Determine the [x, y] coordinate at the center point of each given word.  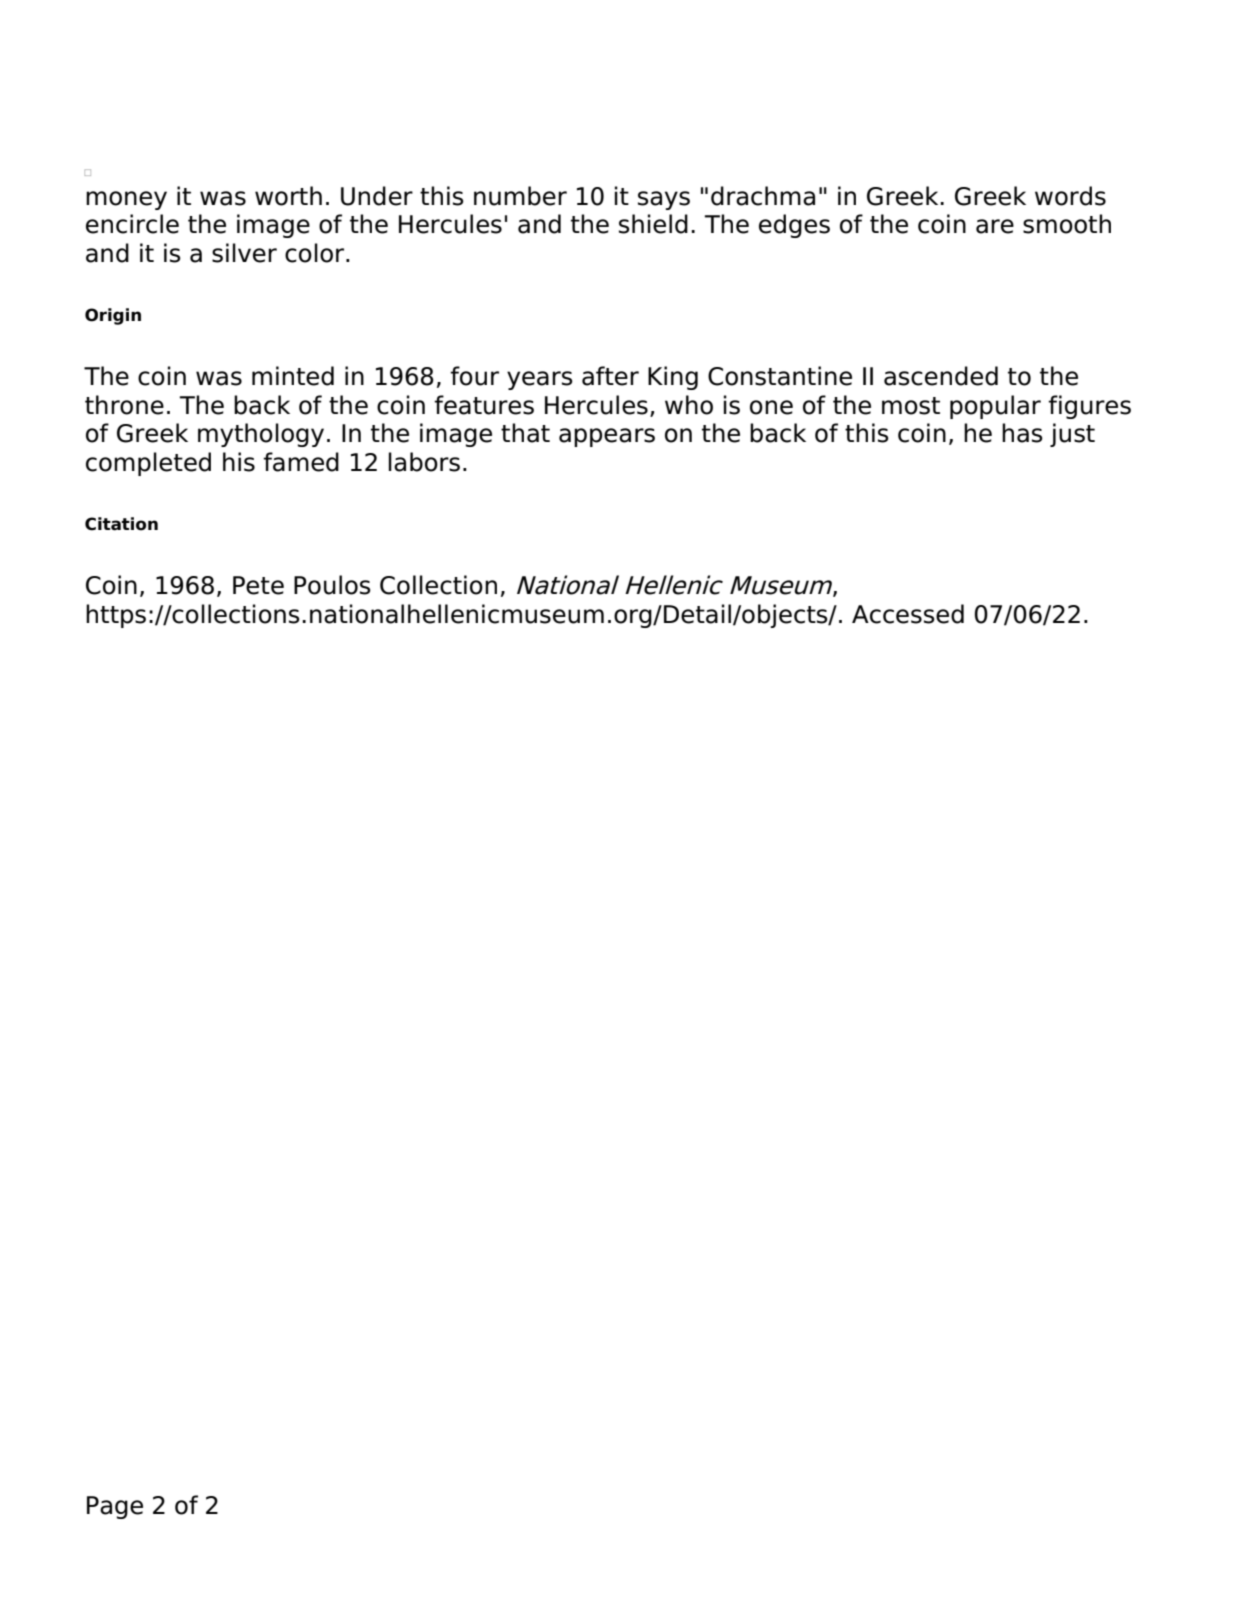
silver [244, 253]
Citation [121, 524]
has [1022, 433]
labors [424, 462]
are [995, 226]
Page [115, 1507]
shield [653, 224]
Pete [258, 585]
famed [301, 462]
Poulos [332, 585]
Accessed [908, 614]
